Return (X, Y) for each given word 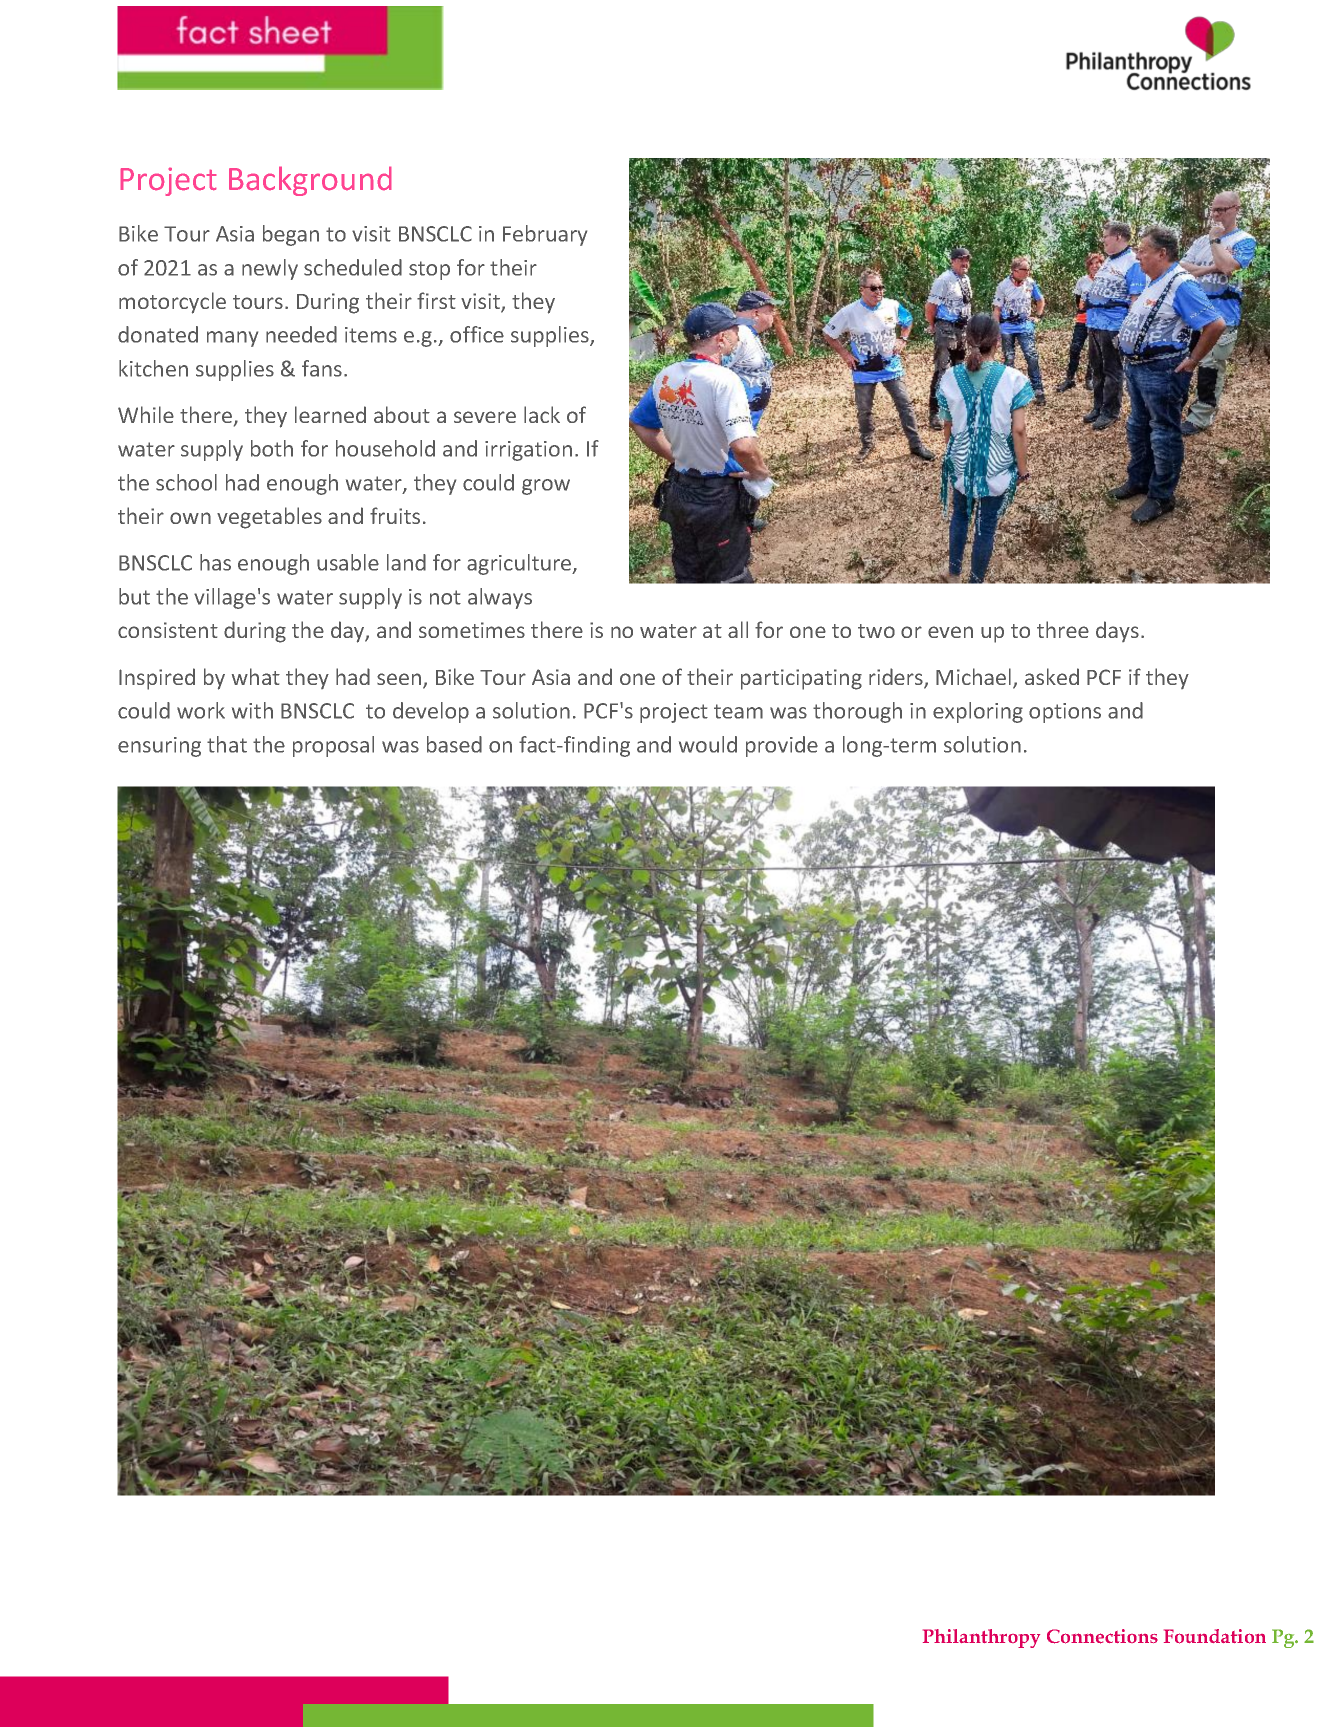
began (291, 235)
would (708, 744)
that (227, 744)
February (545, 235)
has (215, 562)
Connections (1102, 1636)
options (1065, 713)
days (1117, 631)
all (738, 629)
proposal (333, 746)
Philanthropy (981, 1638)
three (1063, 629)
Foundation (1215, 1636)
